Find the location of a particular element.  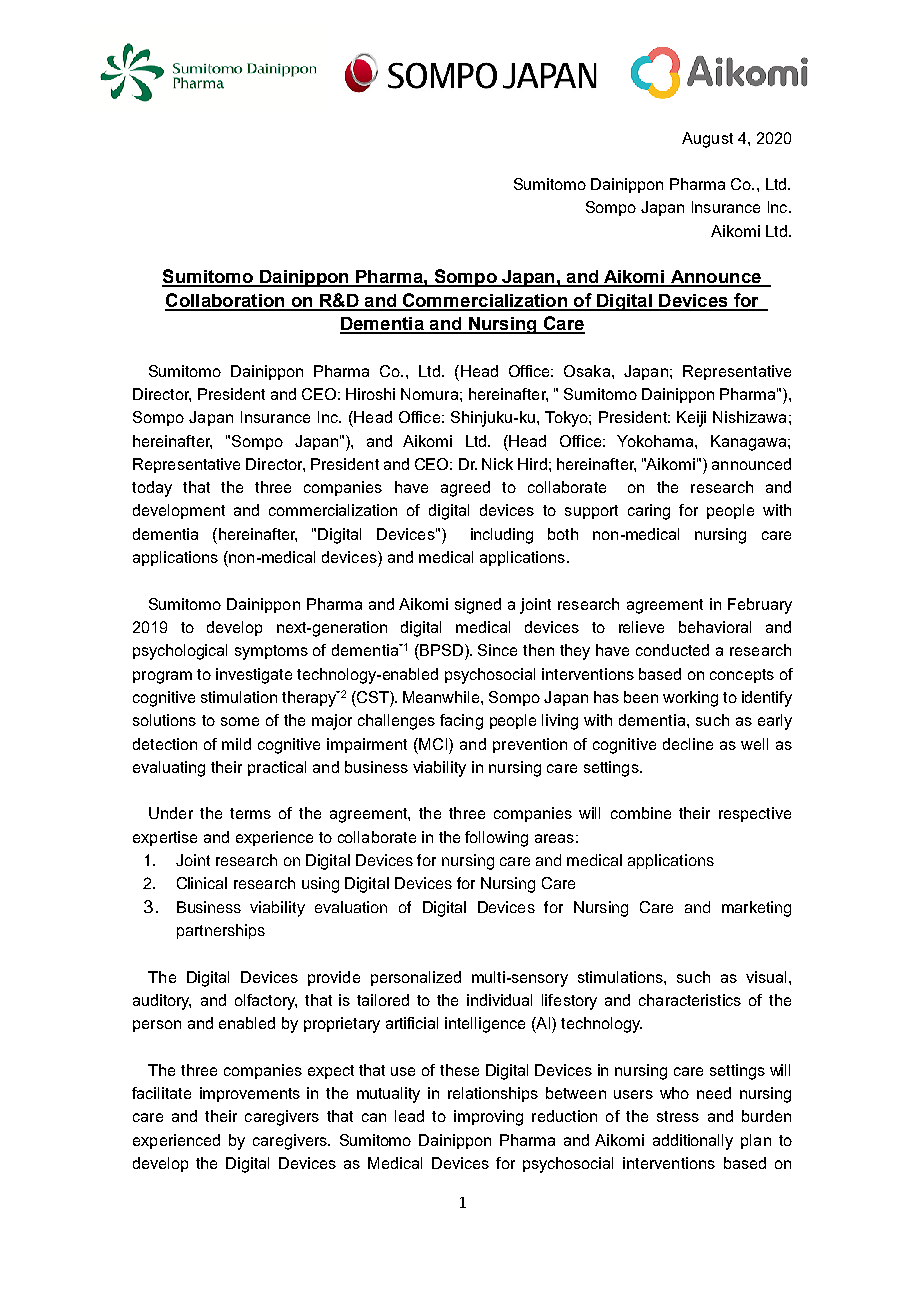

Hiroshi is located at coordinates (370, 394).
